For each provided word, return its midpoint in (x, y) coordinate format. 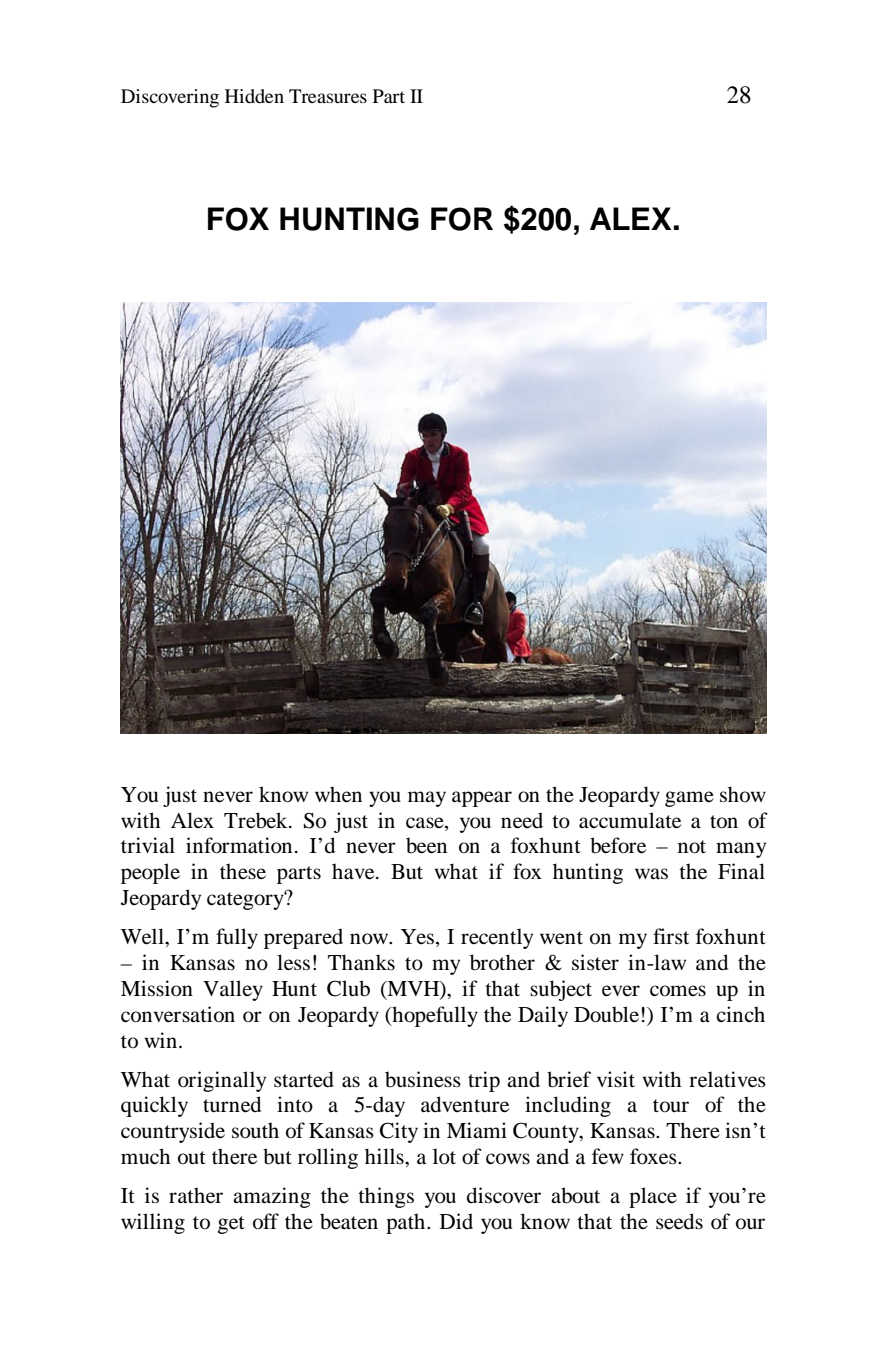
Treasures (328, 96)
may (427, 799)
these (243, 871)
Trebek (257, 820)
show (743, 794)
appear (482, 799)
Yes (419, 938)
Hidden (254, 96)
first (671, 936)
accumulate (630, 820)
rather (196, 1195)
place (653, 1197)
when (338, 794)
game (689, 799)
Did (456, 1221)
